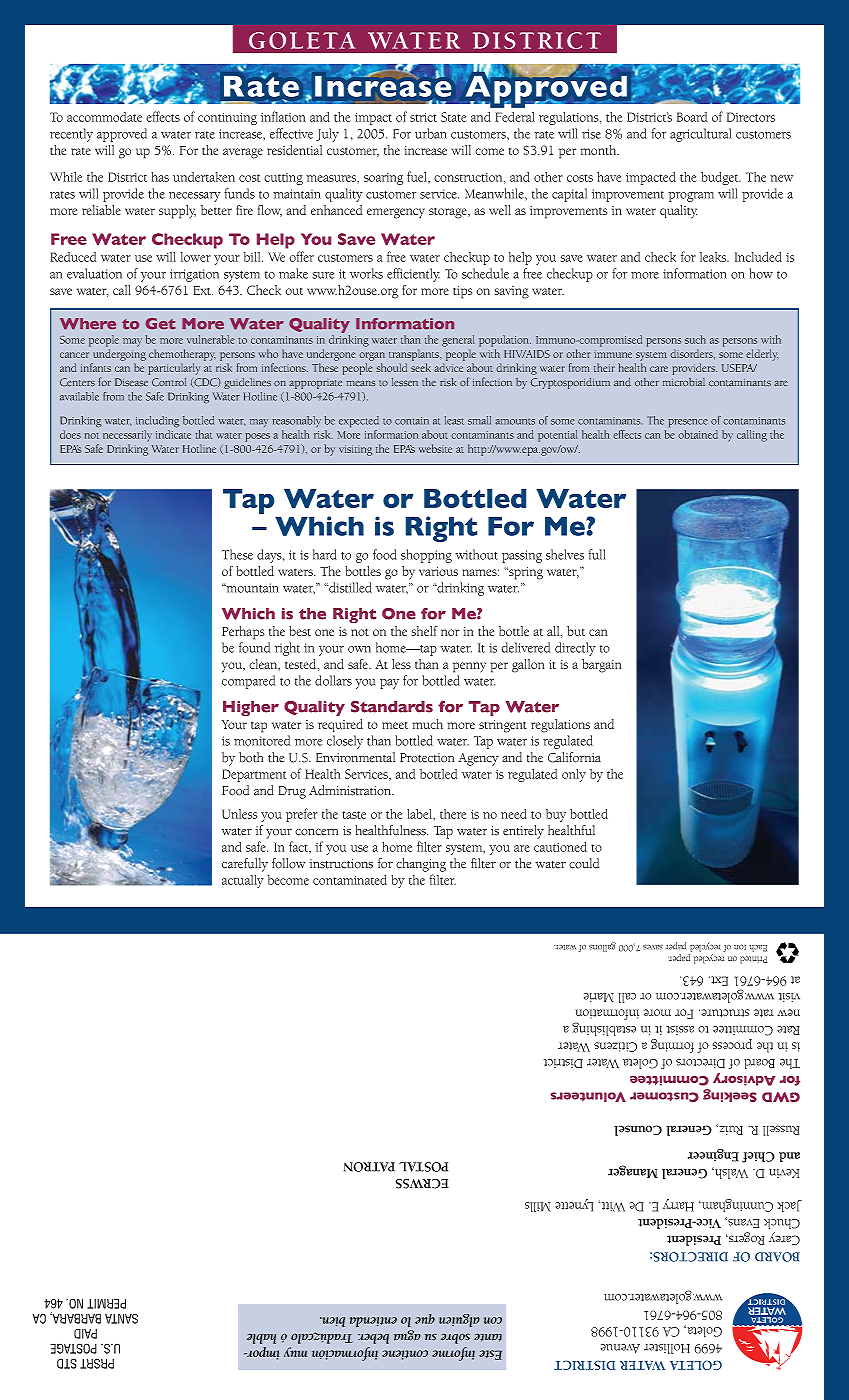 The width and height of the screenshot is (849, 1400). What do you see at coordinates (684, 382) in the screenshot?
I see `microbial` at bounding box center [684, 382].
